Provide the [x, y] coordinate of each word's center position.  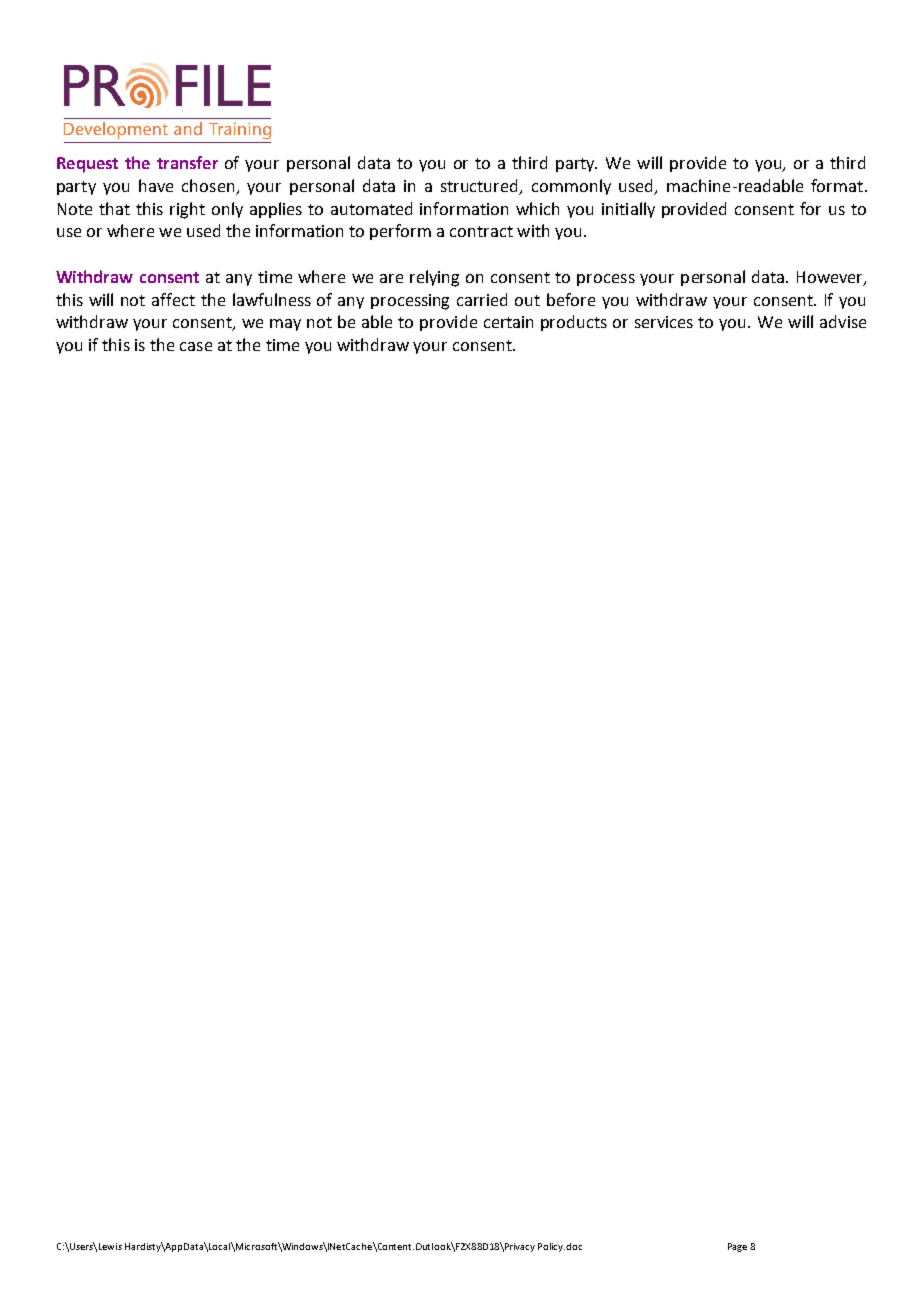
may [285, 325]
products [574, 323]
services [664, 322]
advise [843, 321]
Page [737, 1247]
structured [481, 186]
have [156, 185]
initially [628, 210]
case [196, 346]
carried [482, 299]
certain [508, 322]
